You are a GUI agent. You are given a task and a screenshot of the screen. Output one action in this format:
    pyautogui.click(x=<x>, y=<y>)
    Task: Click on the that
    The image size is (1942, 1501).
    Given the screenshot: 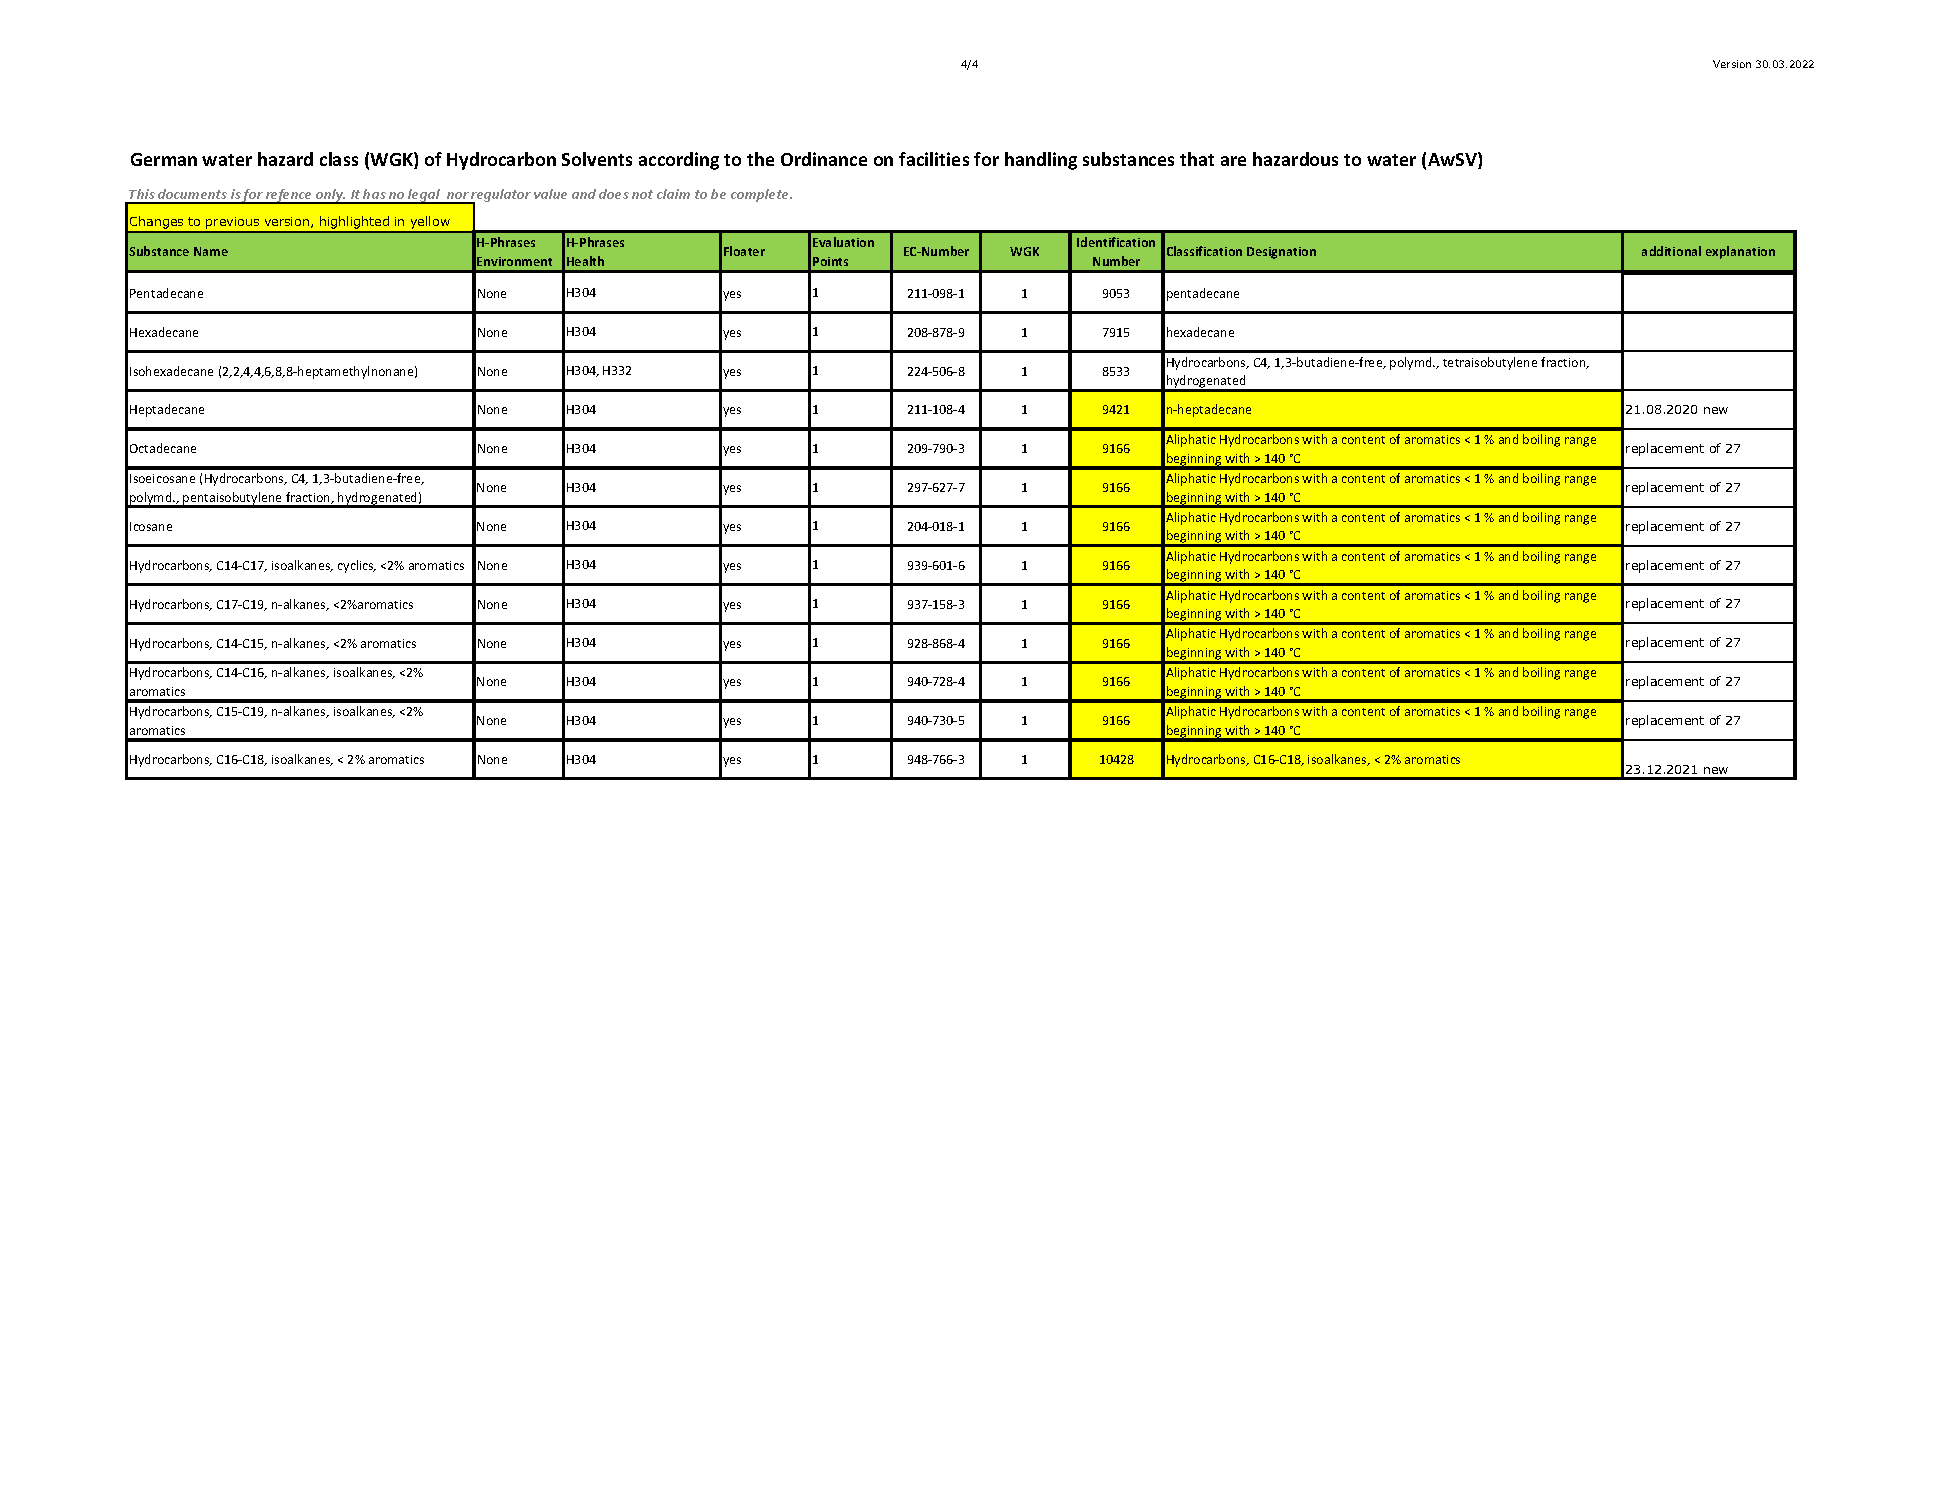 What is the action you would take?
    pyautogui.click(x=1197, y=159)
